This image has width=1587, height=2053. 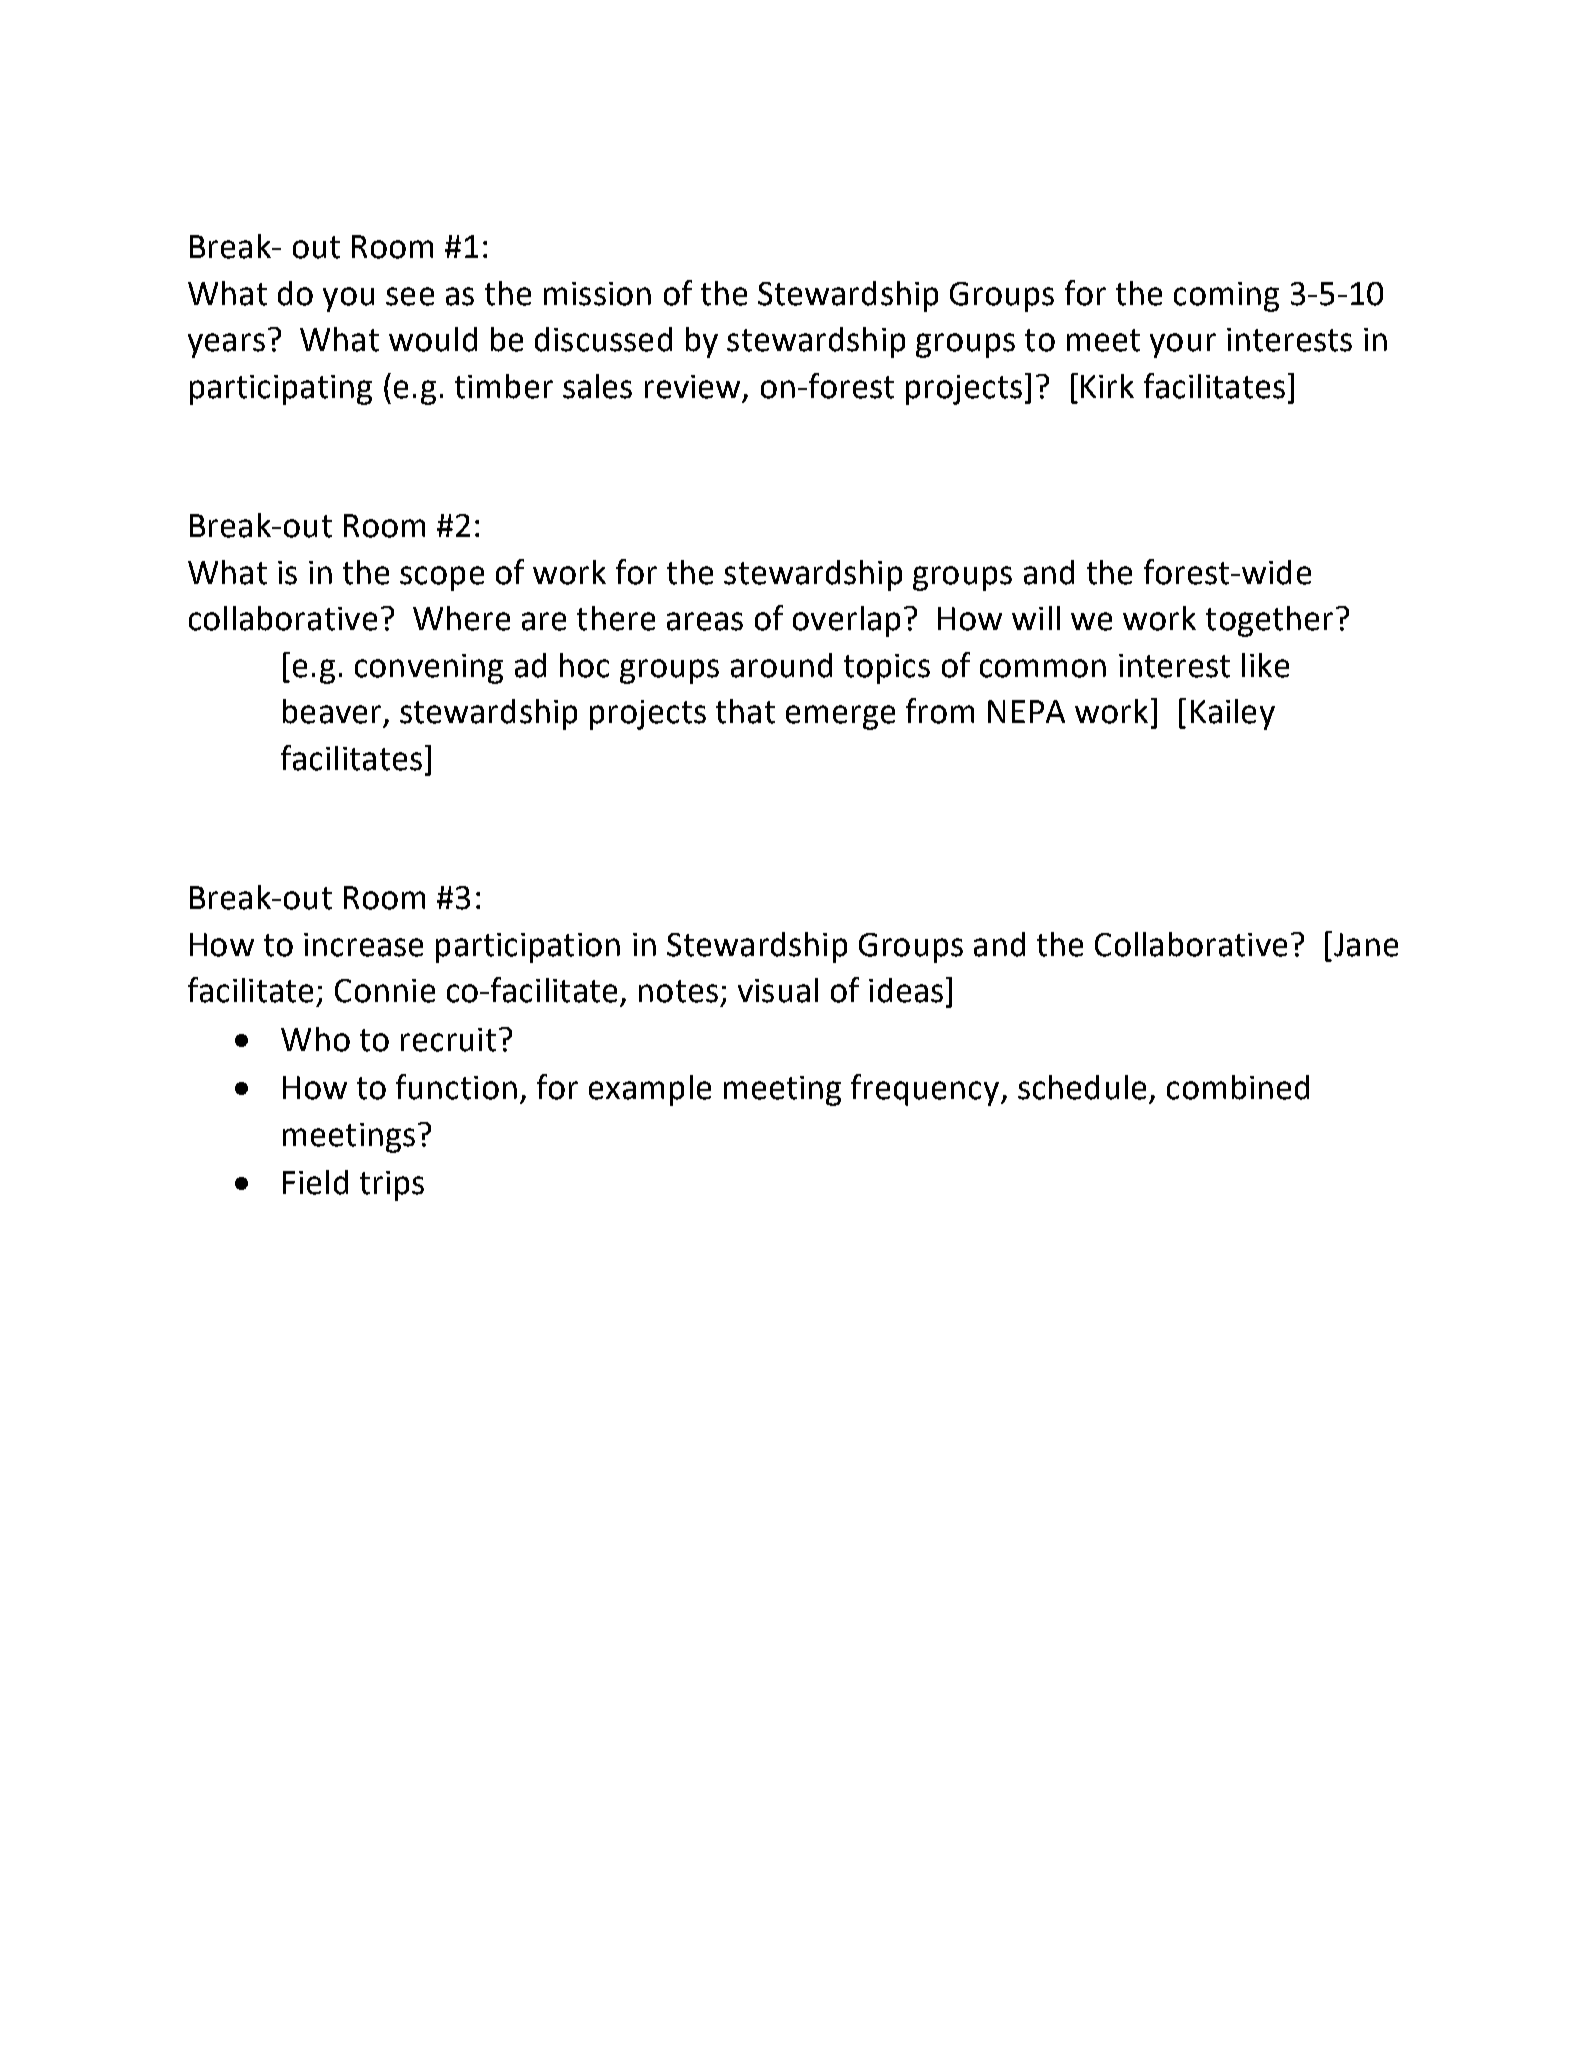 What do you see at coordinates (603, 339) in the image?
I see `discussed` at bounding box center [603, 339].
